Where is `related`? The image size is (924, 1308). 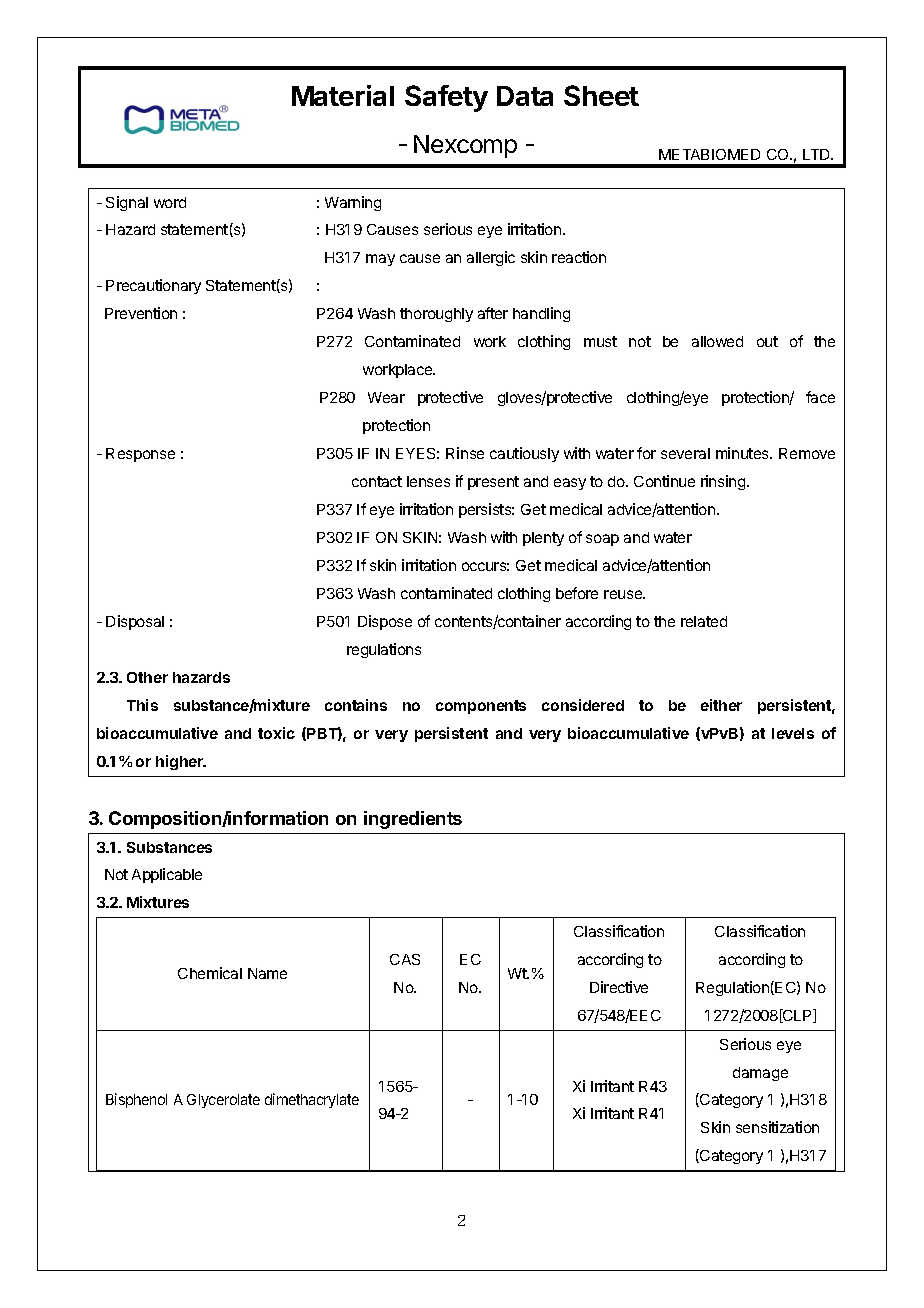 related is located at coordinates (704, 621).
